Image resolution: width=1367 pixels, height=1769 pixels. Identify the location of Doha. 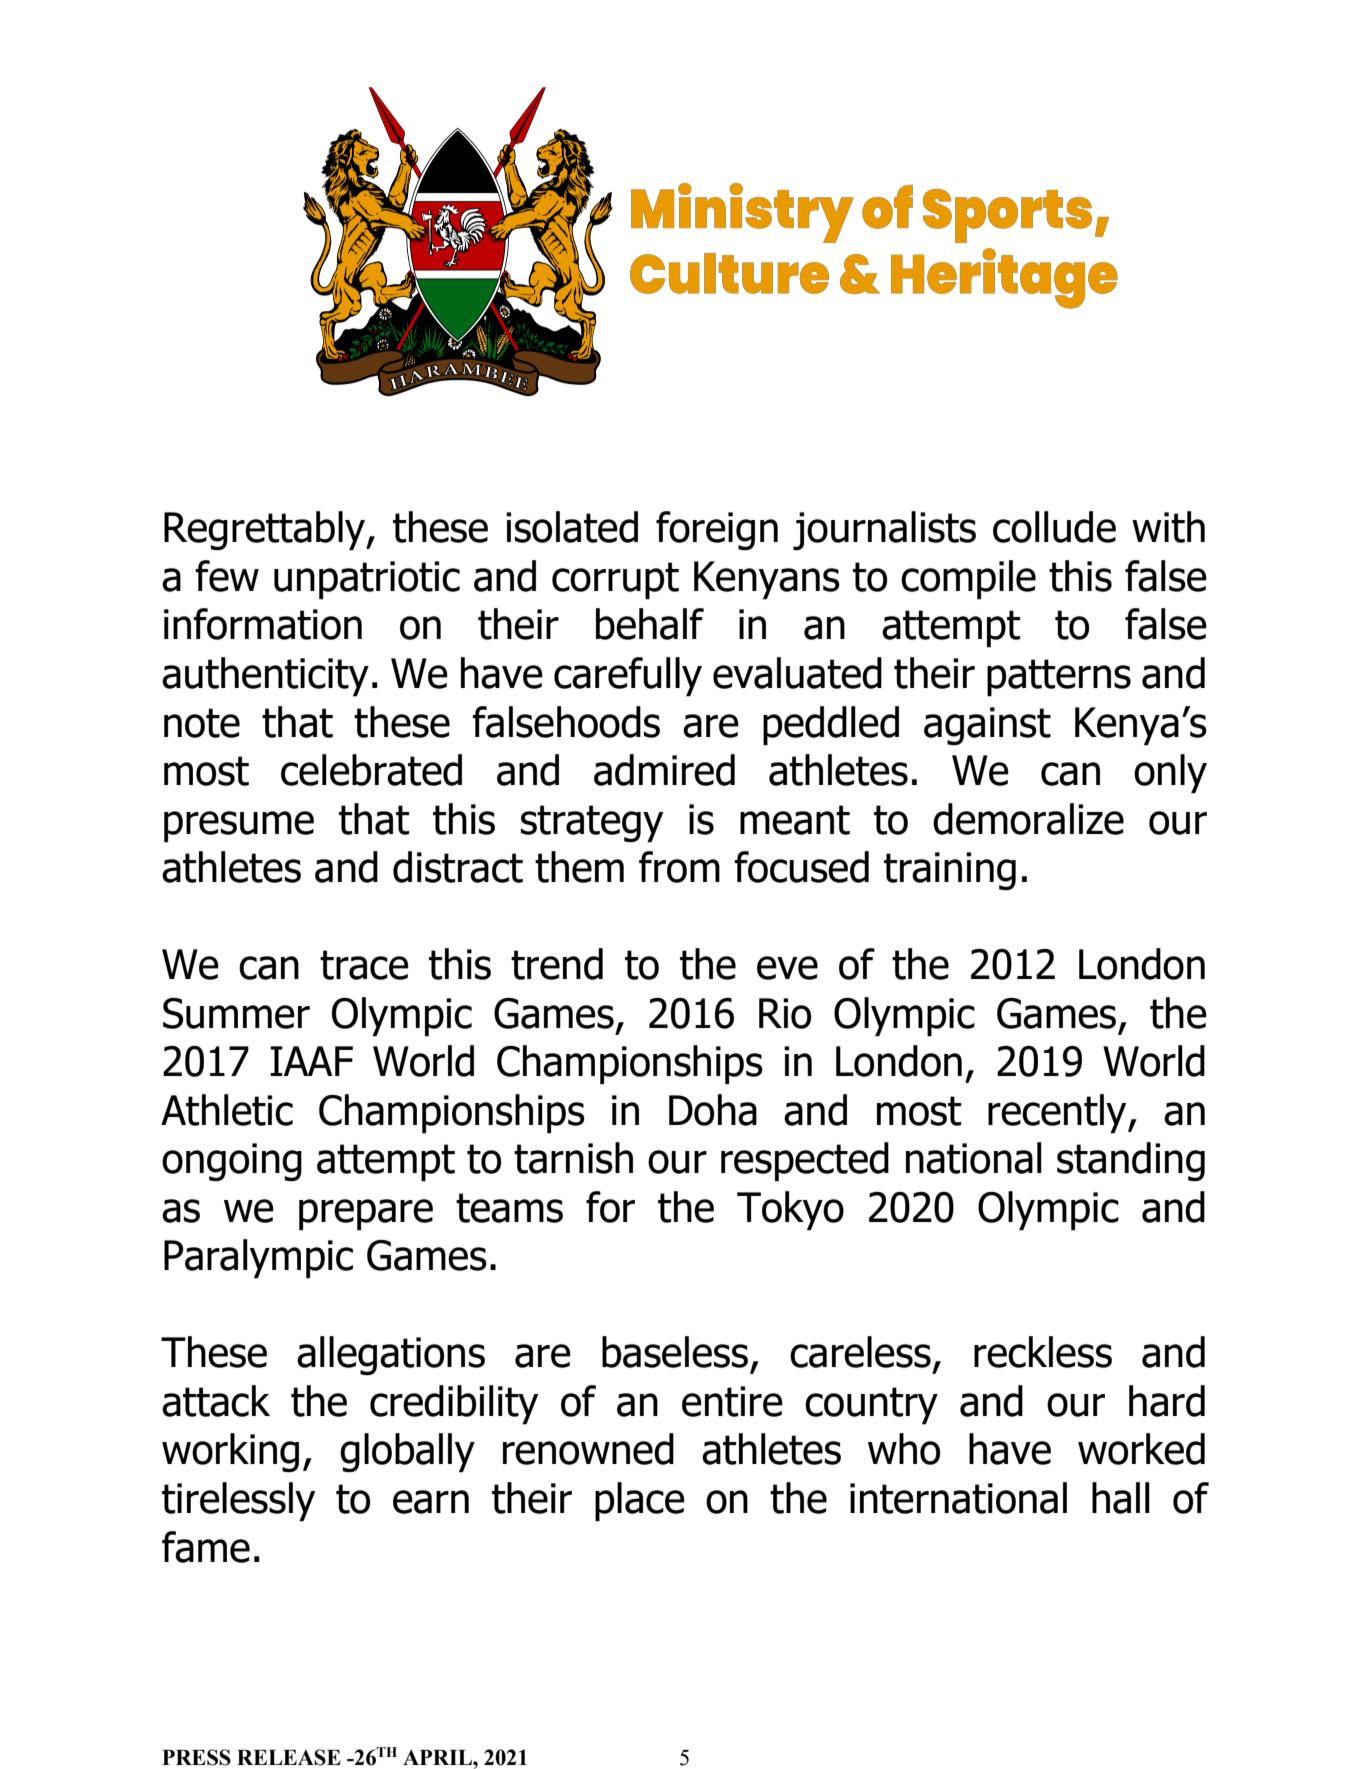
(713, 1110).
